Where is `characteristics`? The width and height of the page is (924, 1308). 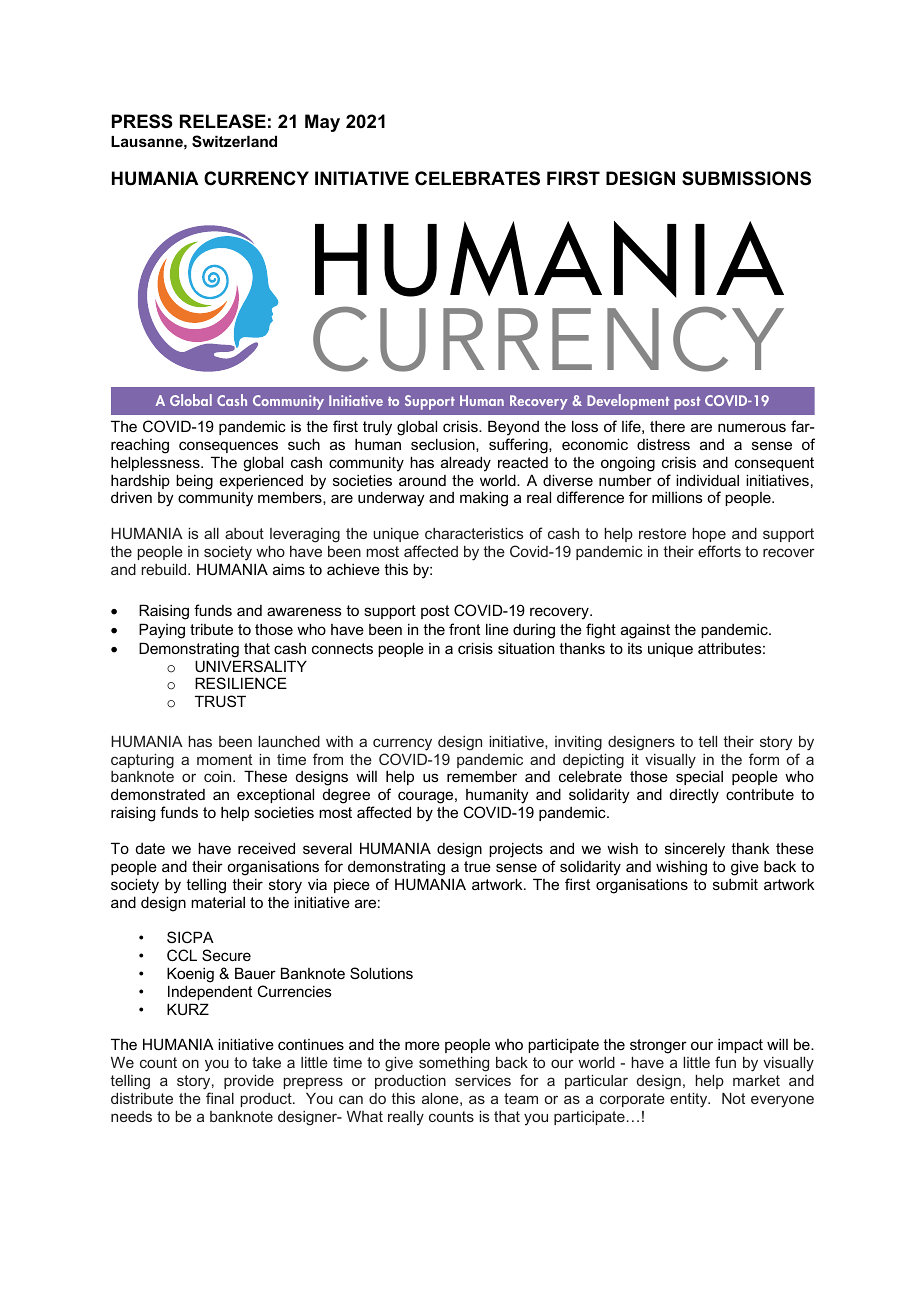
characteristics is located at coordinates (474, 533).
